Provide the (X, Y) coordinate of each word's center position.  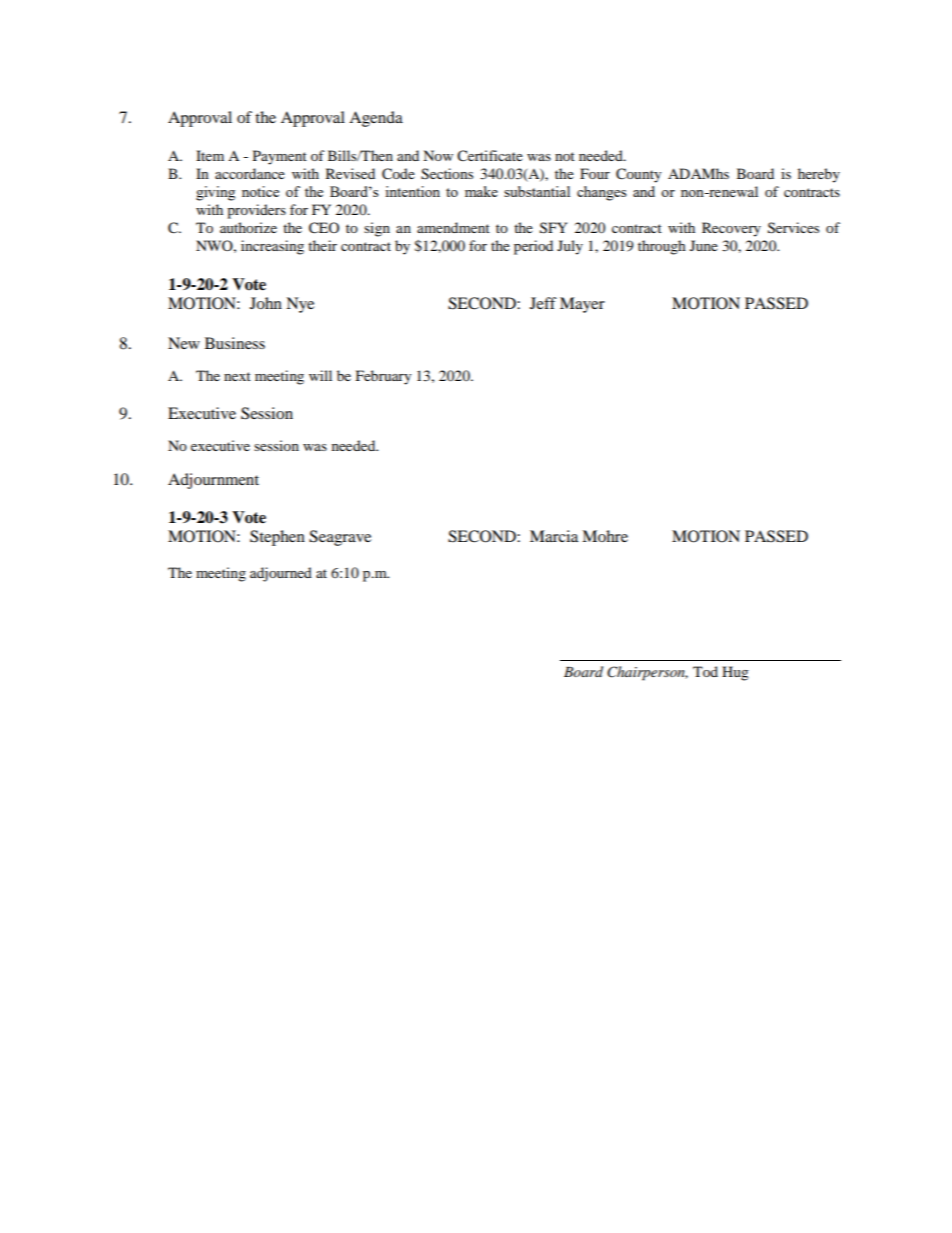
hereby (819, 175)
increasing (272, 247)
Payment (280, 157)
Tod (705, 671)
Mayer (582, 305)
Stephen (277, 538)
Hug (735, 673)
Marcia (554, 536)
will (320, 375)
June (704, 245)
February (384, 377)
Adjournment (213, 481)
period (533, 247)
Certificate (490, 156)
